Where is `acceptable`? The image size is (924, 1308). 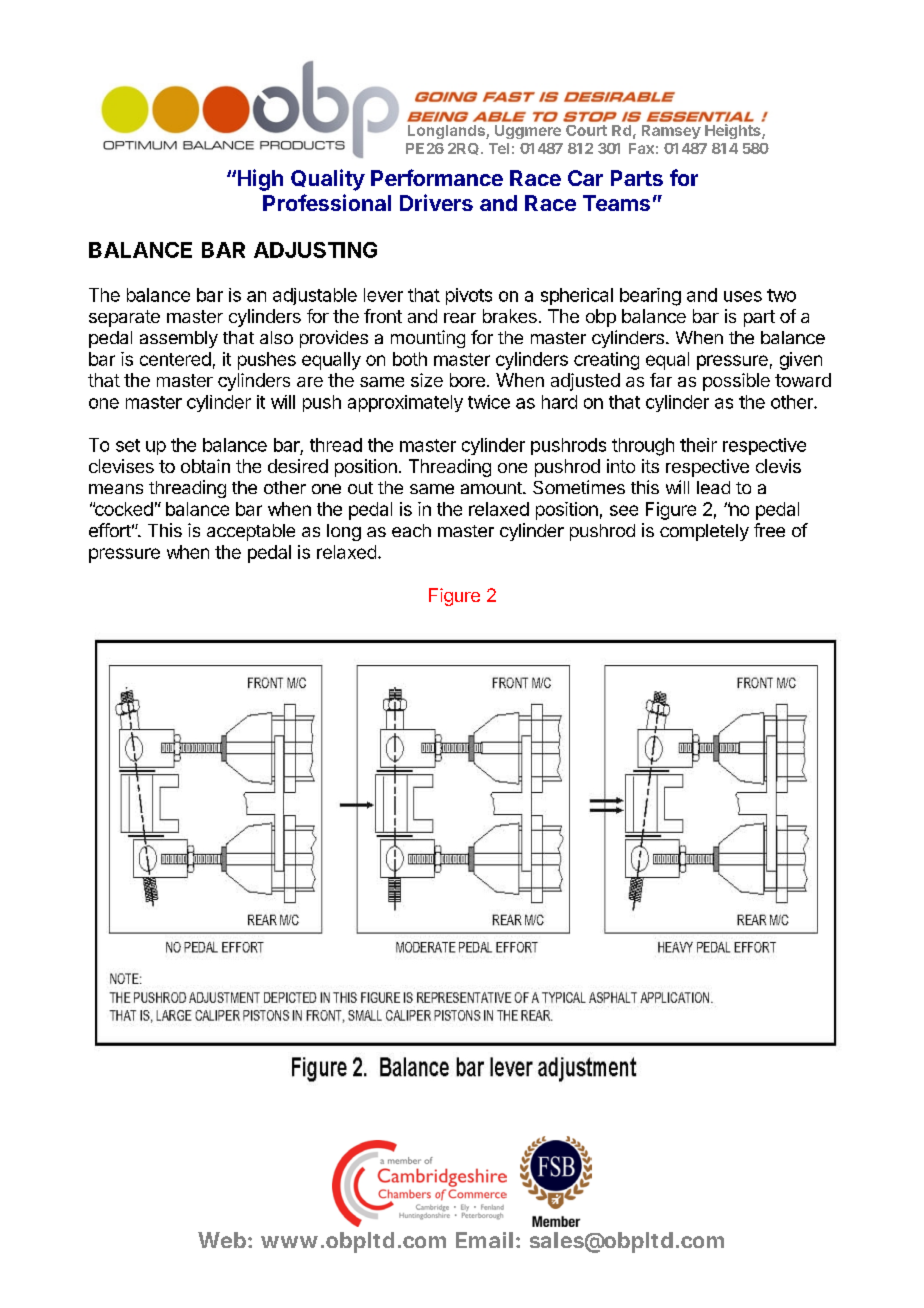 acceptable is located at coordinates (251, 532).
